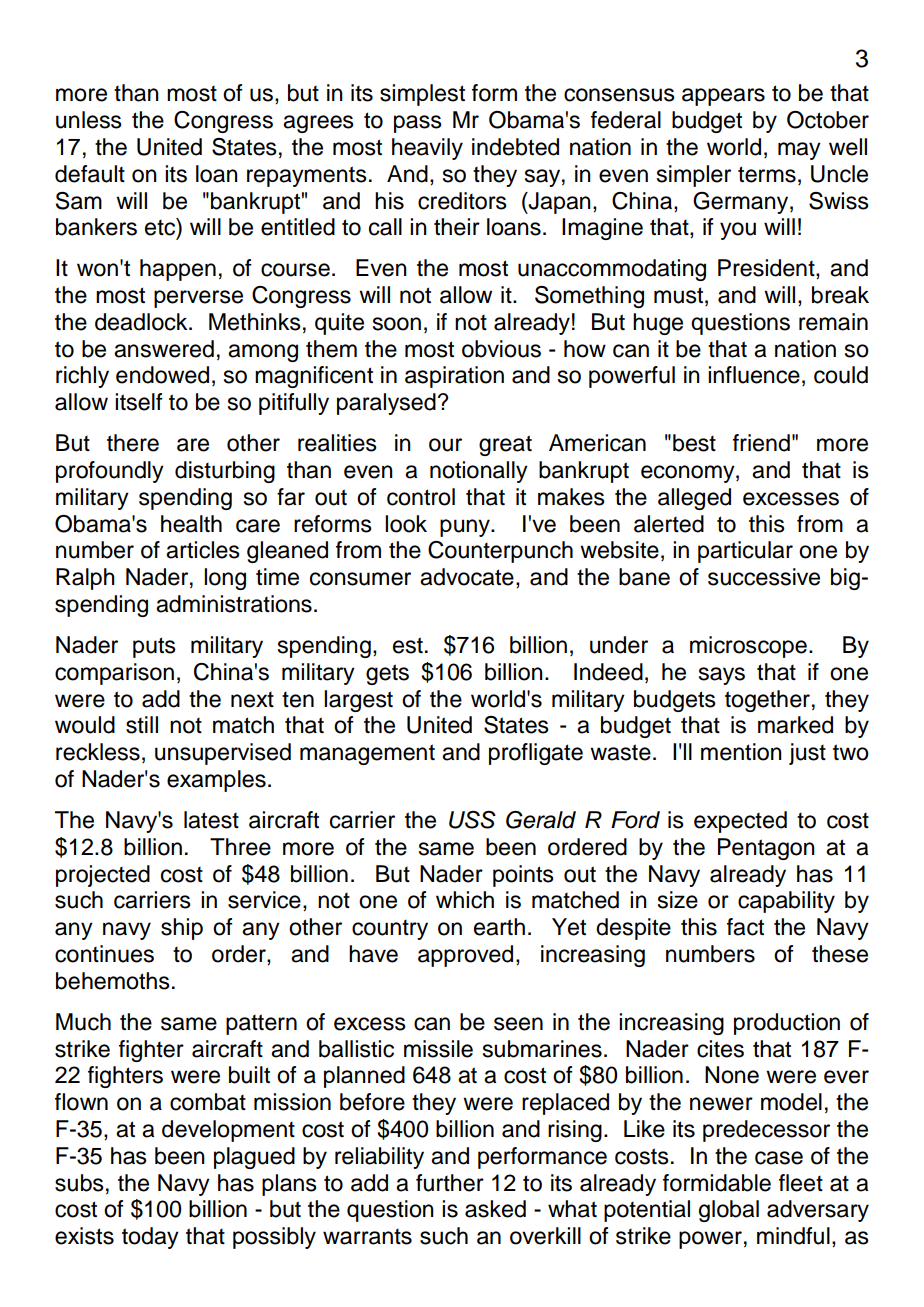  What do you see at coordinates (89, 120) in the screenshot?
I see `unless` at bounding box center [89, 120].
